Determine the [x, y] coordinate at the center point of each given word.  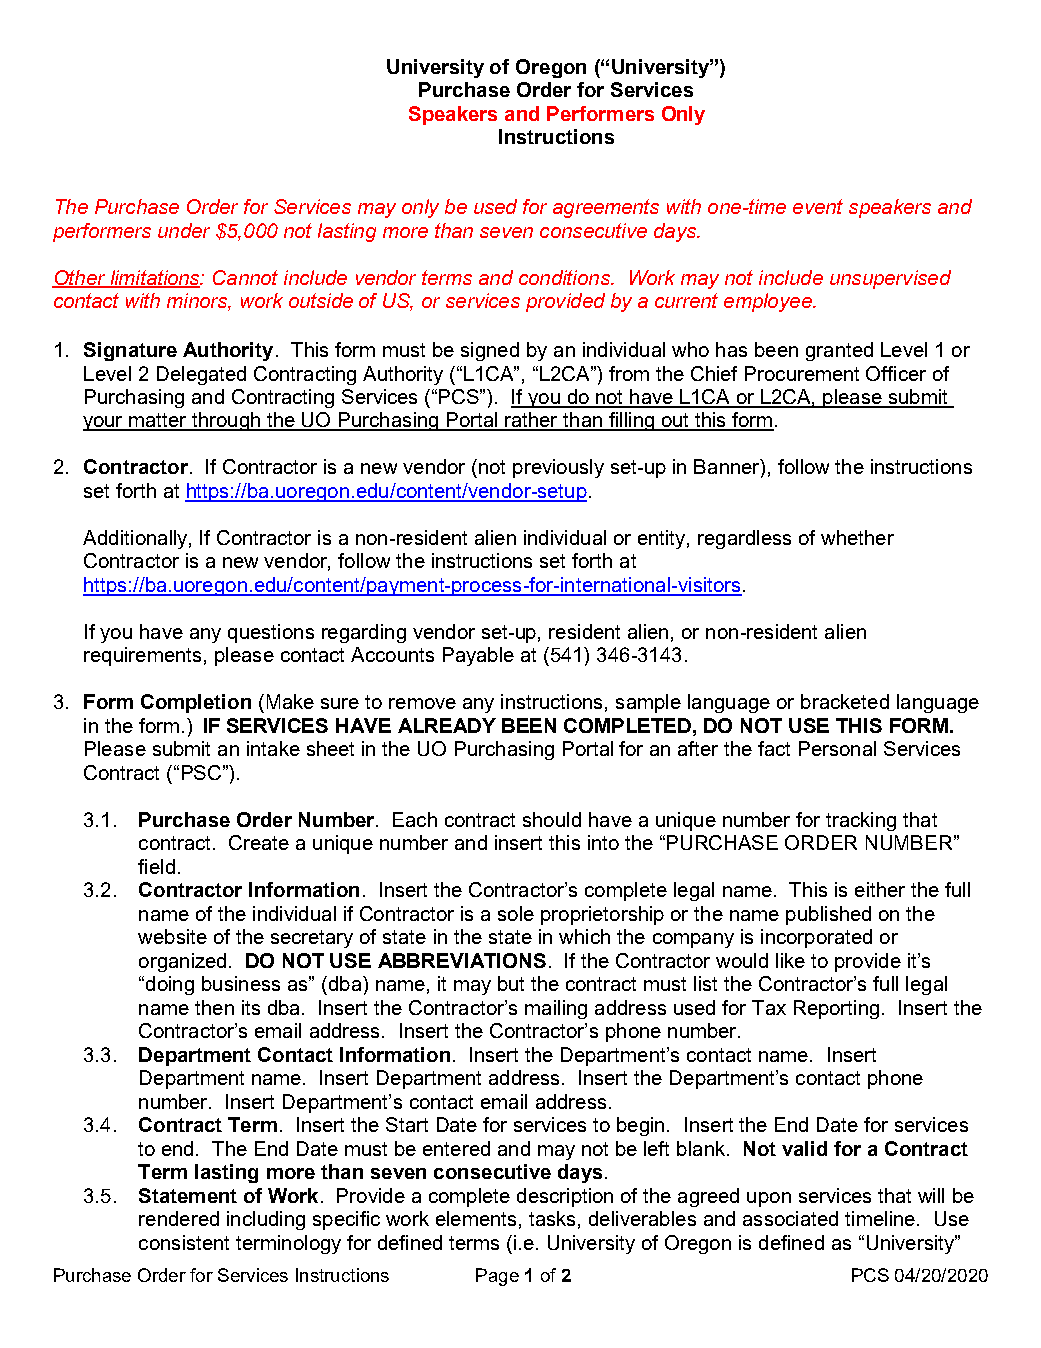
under [184, 230]
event [818, 206]
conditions [565, 277]
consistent [184, 1242]
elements [476, 1218]
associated [790, 1218]
